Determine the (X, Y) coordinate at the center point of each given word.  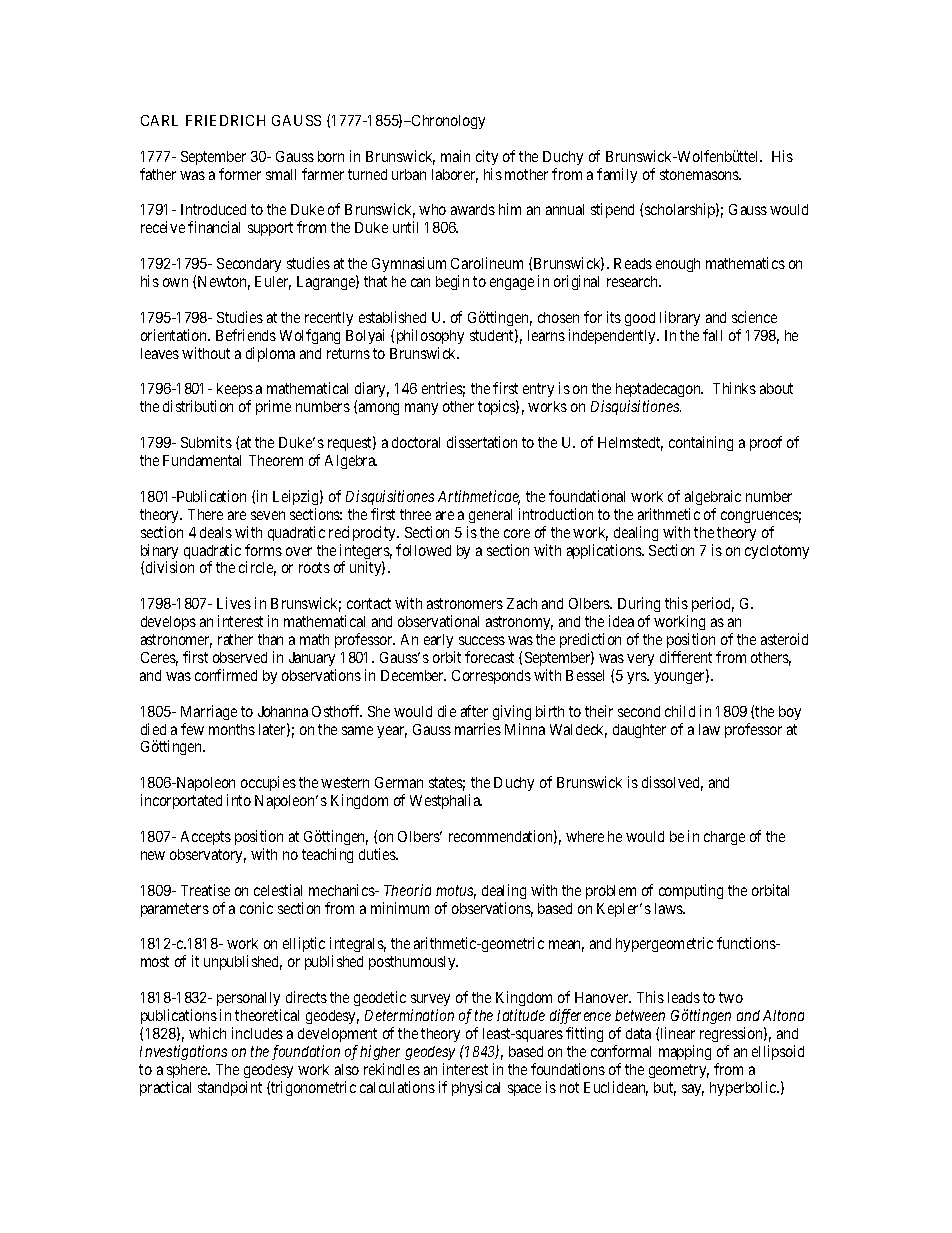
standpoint (230, 1088)
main (455, 156)
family (617, 175)
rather (235, 639)
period (713, 604)
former (240, 174)
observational (438, 621)
